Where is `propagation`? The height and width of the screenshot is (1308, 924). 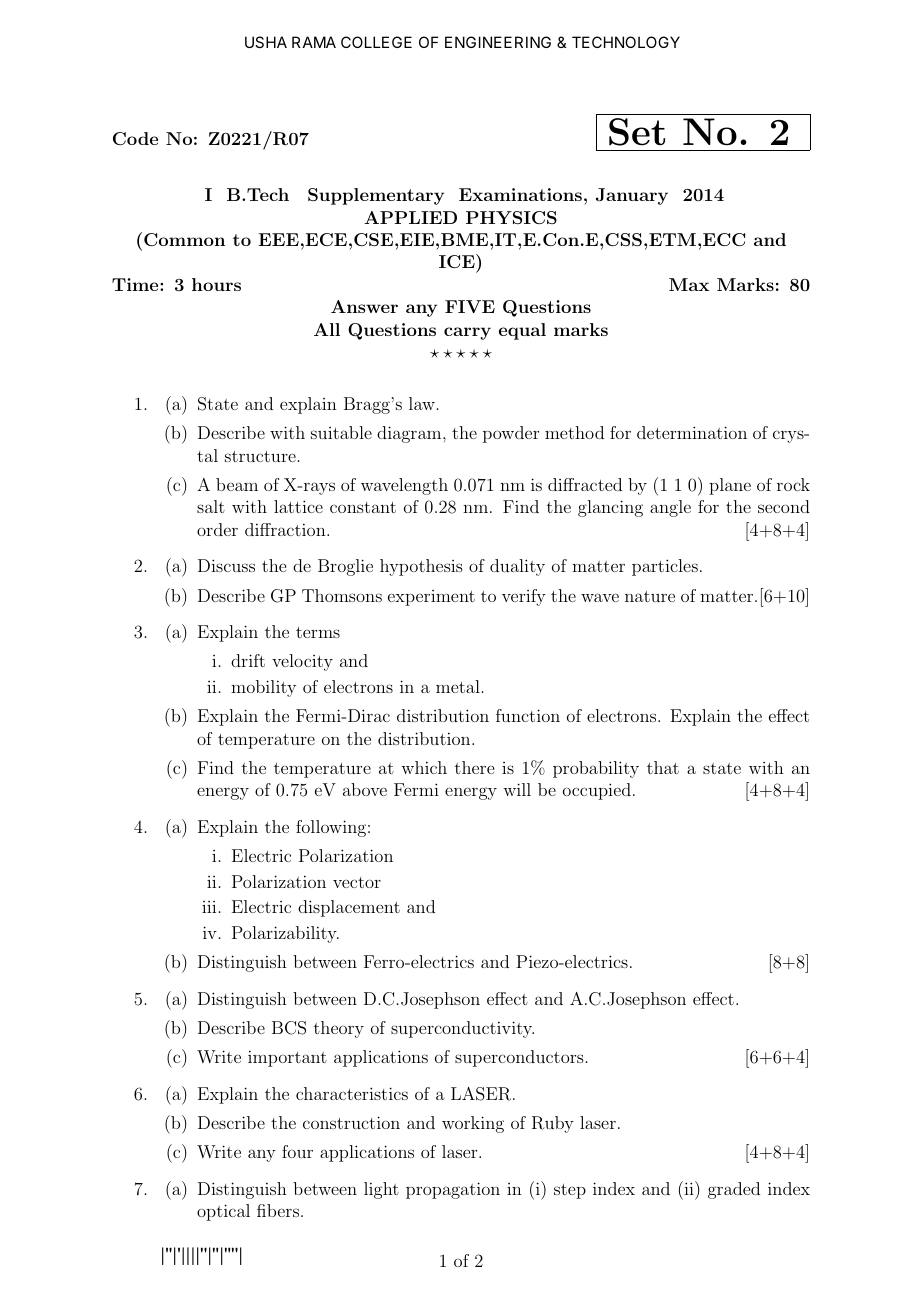 propagation is located at coordinates (453, 1190).
